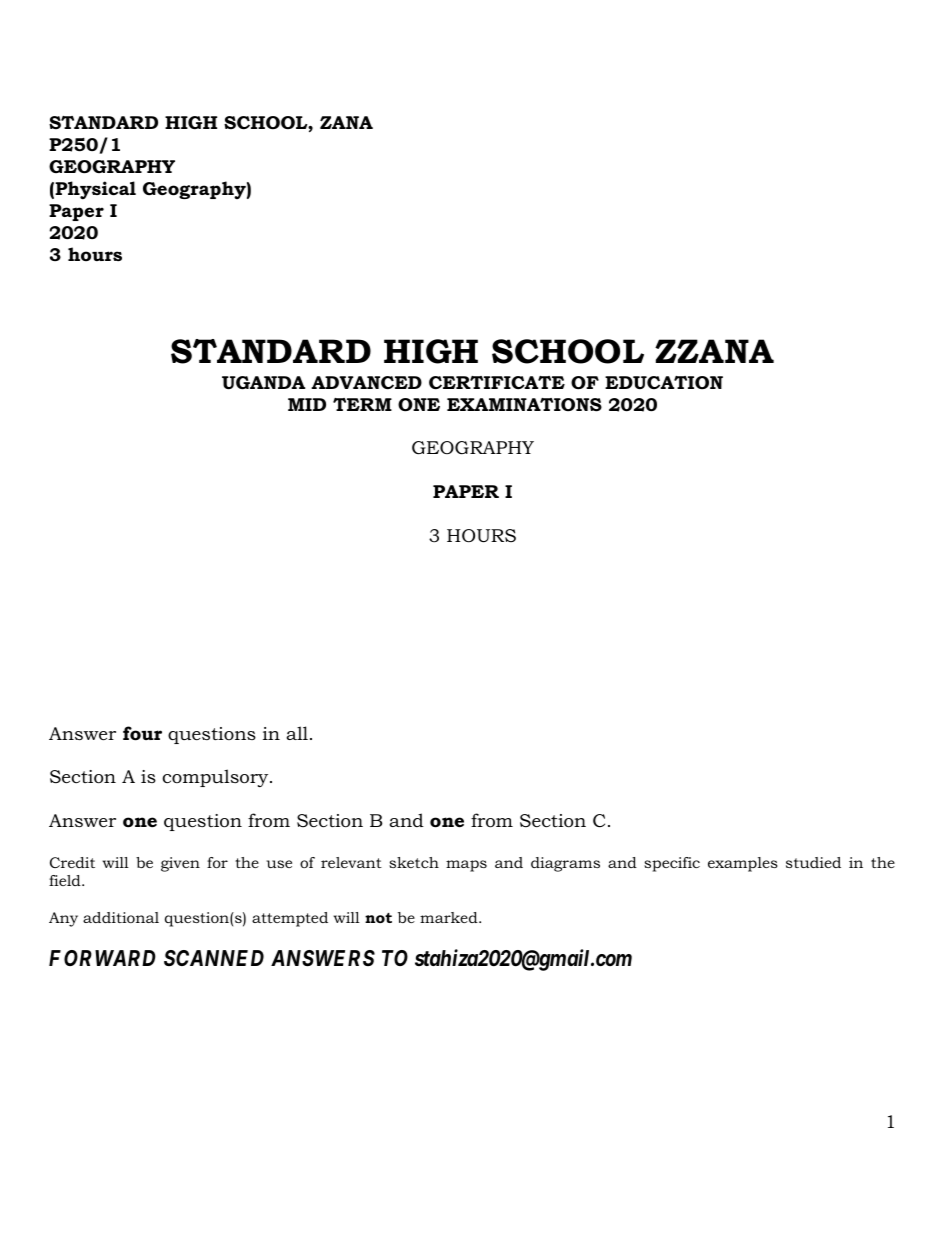  Describe the element at coordinates (263, 383) in the screenshot. I see `UGANDA` at that location.
